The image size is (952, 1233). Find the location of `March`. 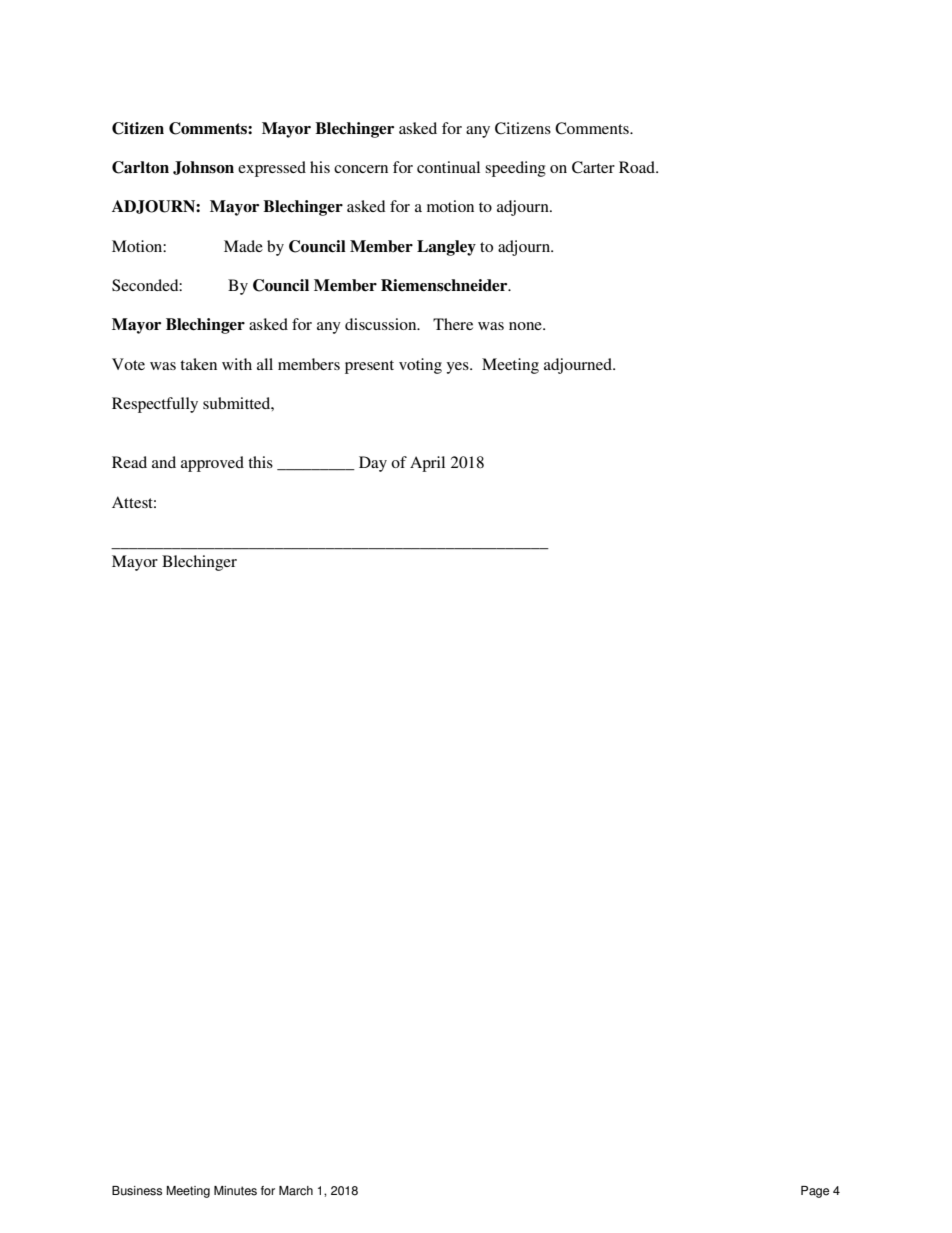

March is located at coordinates (296, 1191).
